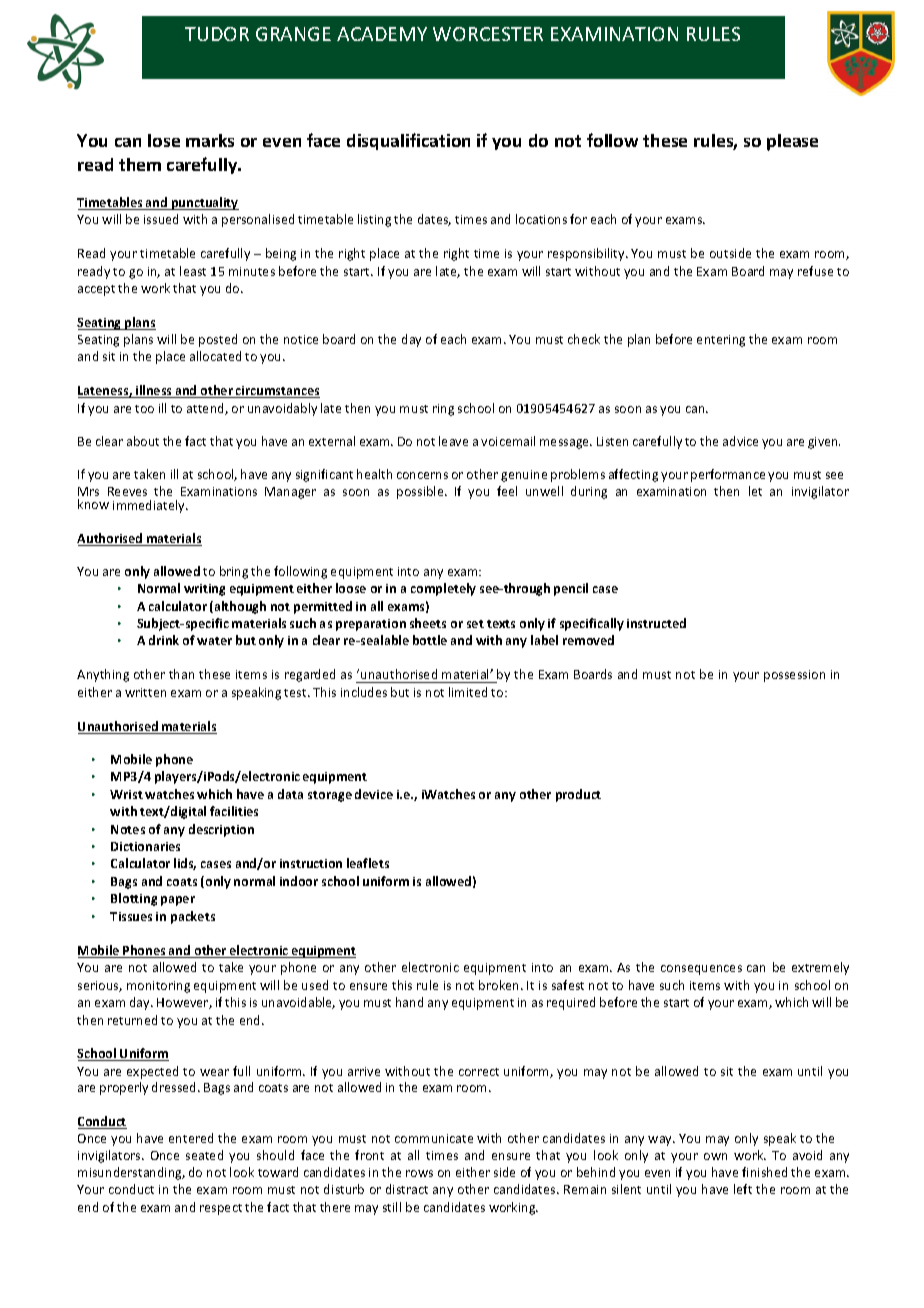 This screenshot has width=924, height=1308. I want to click on instructed, so click(656, 623).
